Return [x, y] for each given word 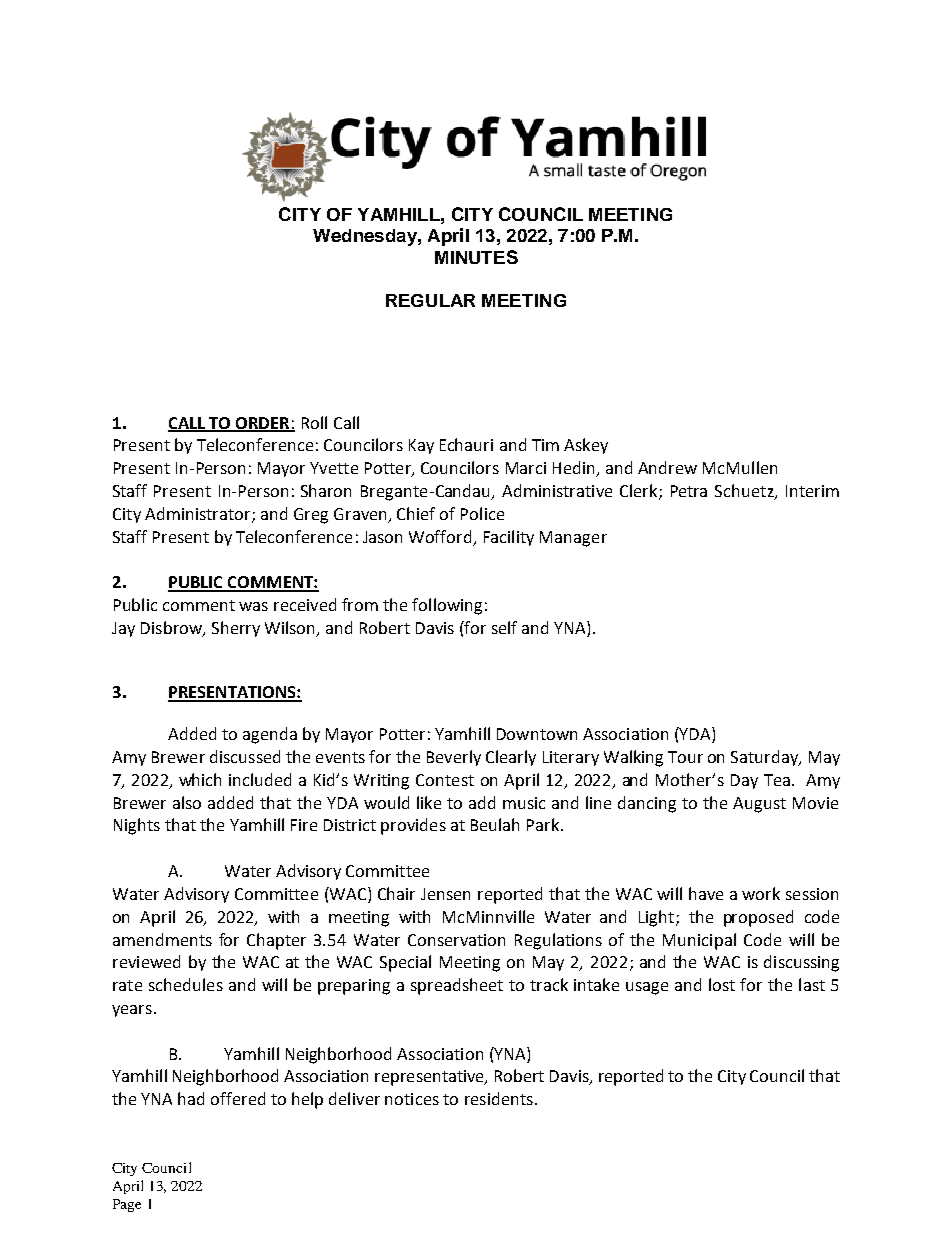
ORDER [263, 424]
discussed [245, 756]
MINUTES [476, 257]
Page [127, 1205]
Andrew [667, 467]
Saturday [765, 758]
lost [722, 984]
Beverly [454, 758]
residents [499, 1098]
